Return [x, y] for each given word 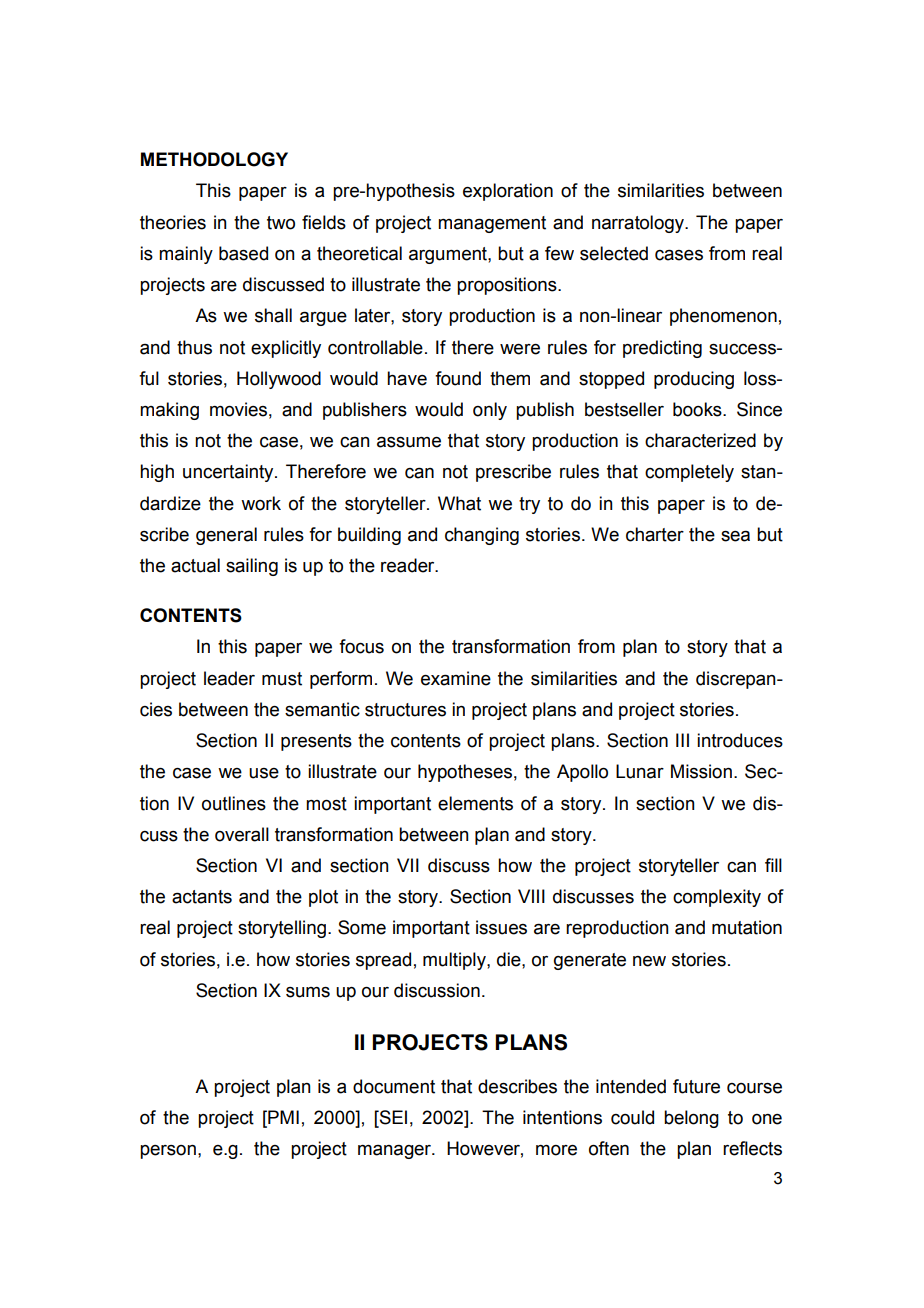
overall [242, 834]
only [490, 411]
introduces [740, 740]
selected [614, 253]
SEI [392, 1117]
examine [456, 678]
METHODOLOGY [214, 159]
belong [691, 1119]
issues [501, 927]
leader [229, 678]
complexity [717, 898]
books [698, 409]
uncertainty [229, 473]
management [492, 224]
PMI [282, 1117]
